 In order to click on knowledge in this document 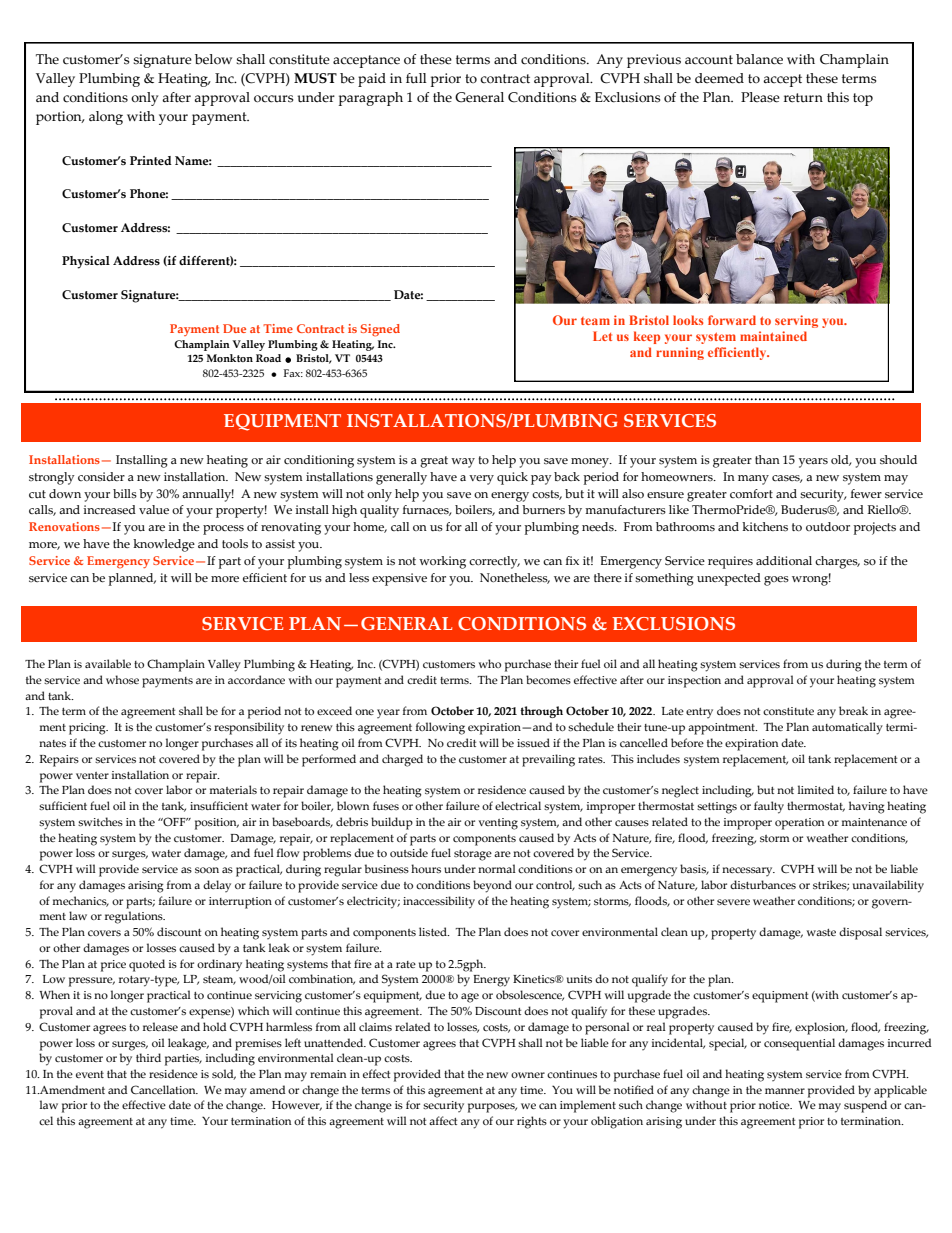, I will do `click(164, 545)`.
